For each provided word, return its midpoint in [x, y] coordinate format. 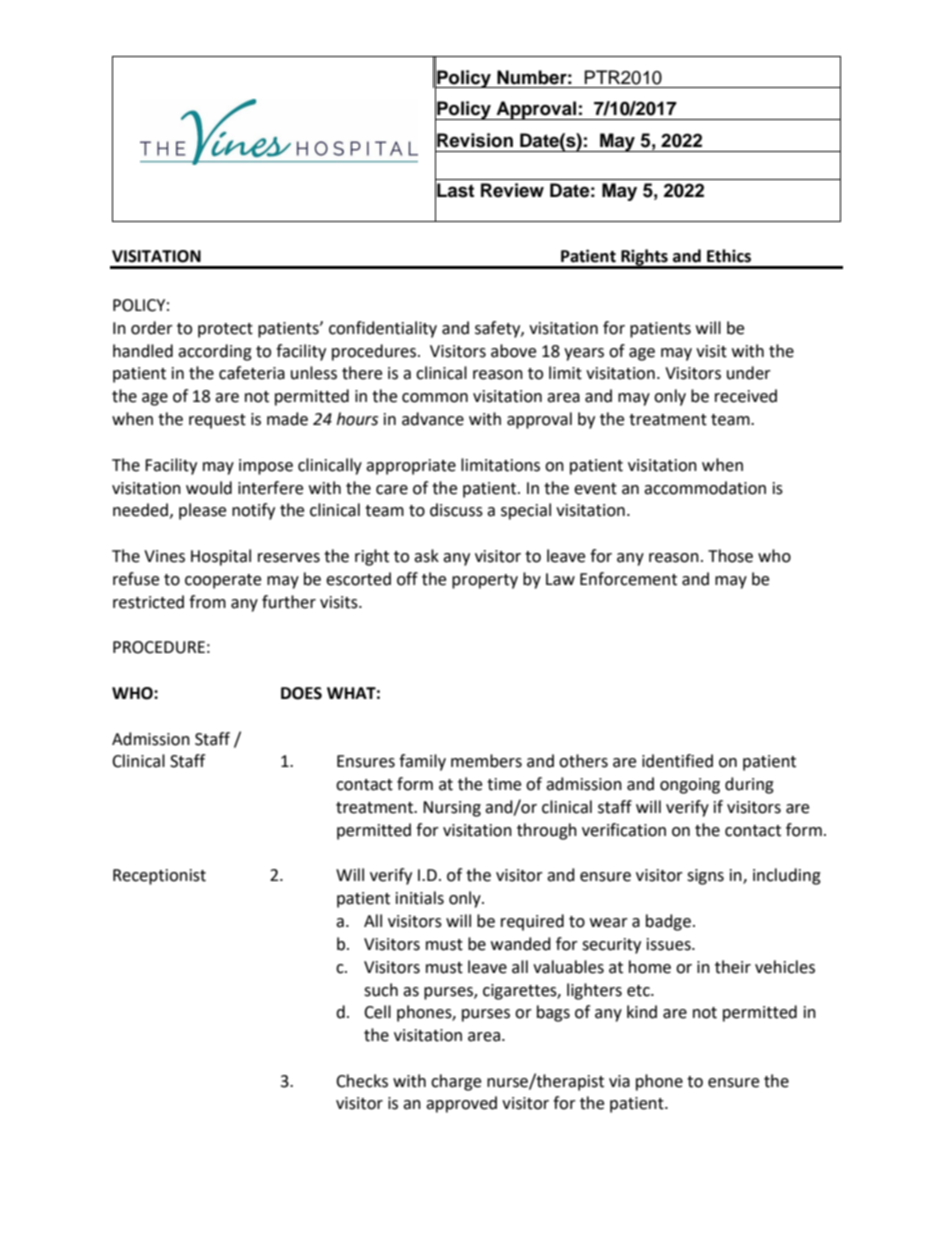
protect [225, 330]
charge [456, 1082]
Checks [362, 1081]
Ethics [729, 256]
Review [512, 190]
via [619, 1081]
